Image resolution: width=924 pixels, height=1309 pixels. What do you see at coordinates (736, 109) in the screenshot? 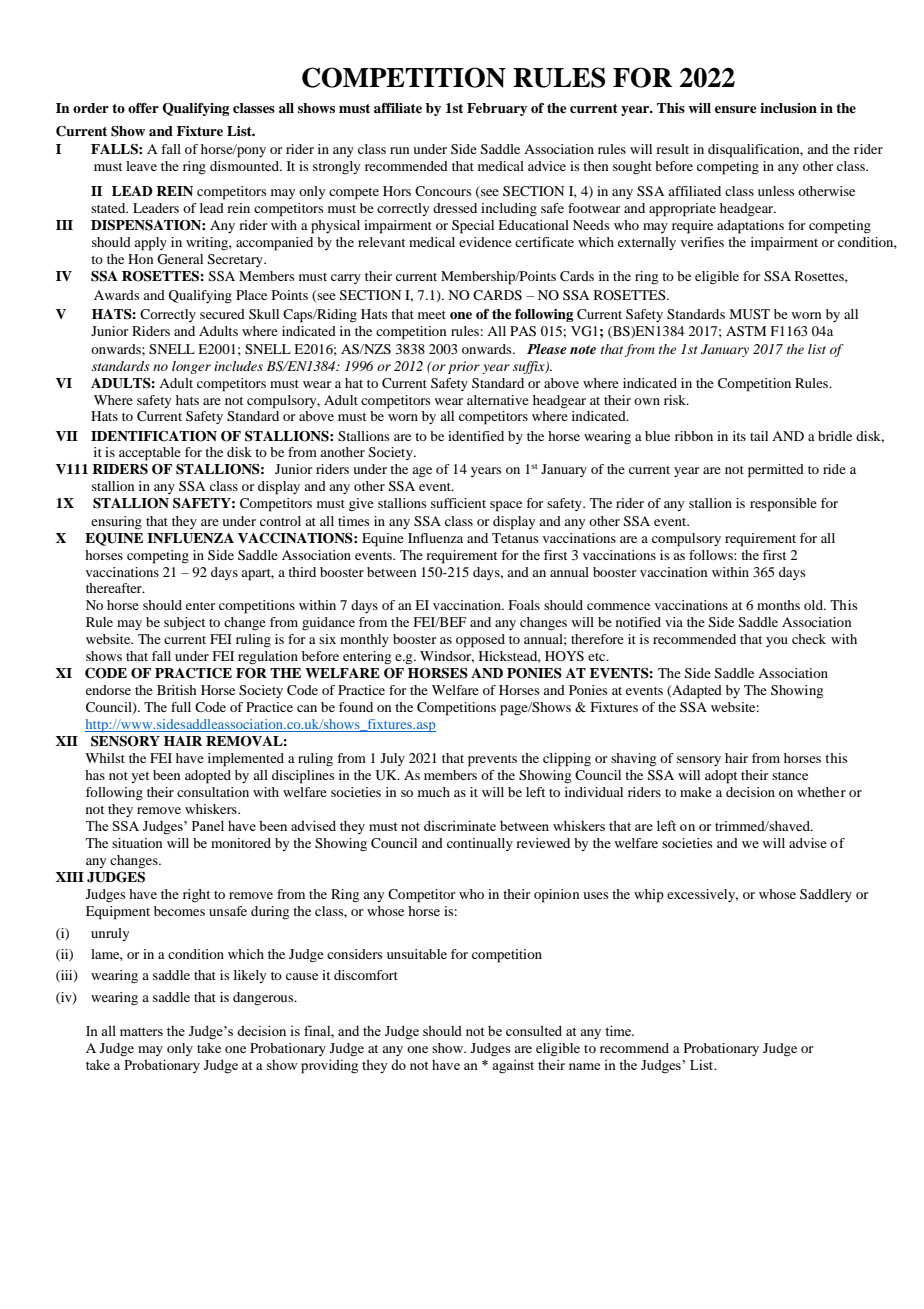
I see `ensure` at bounding box center [736, 109].
